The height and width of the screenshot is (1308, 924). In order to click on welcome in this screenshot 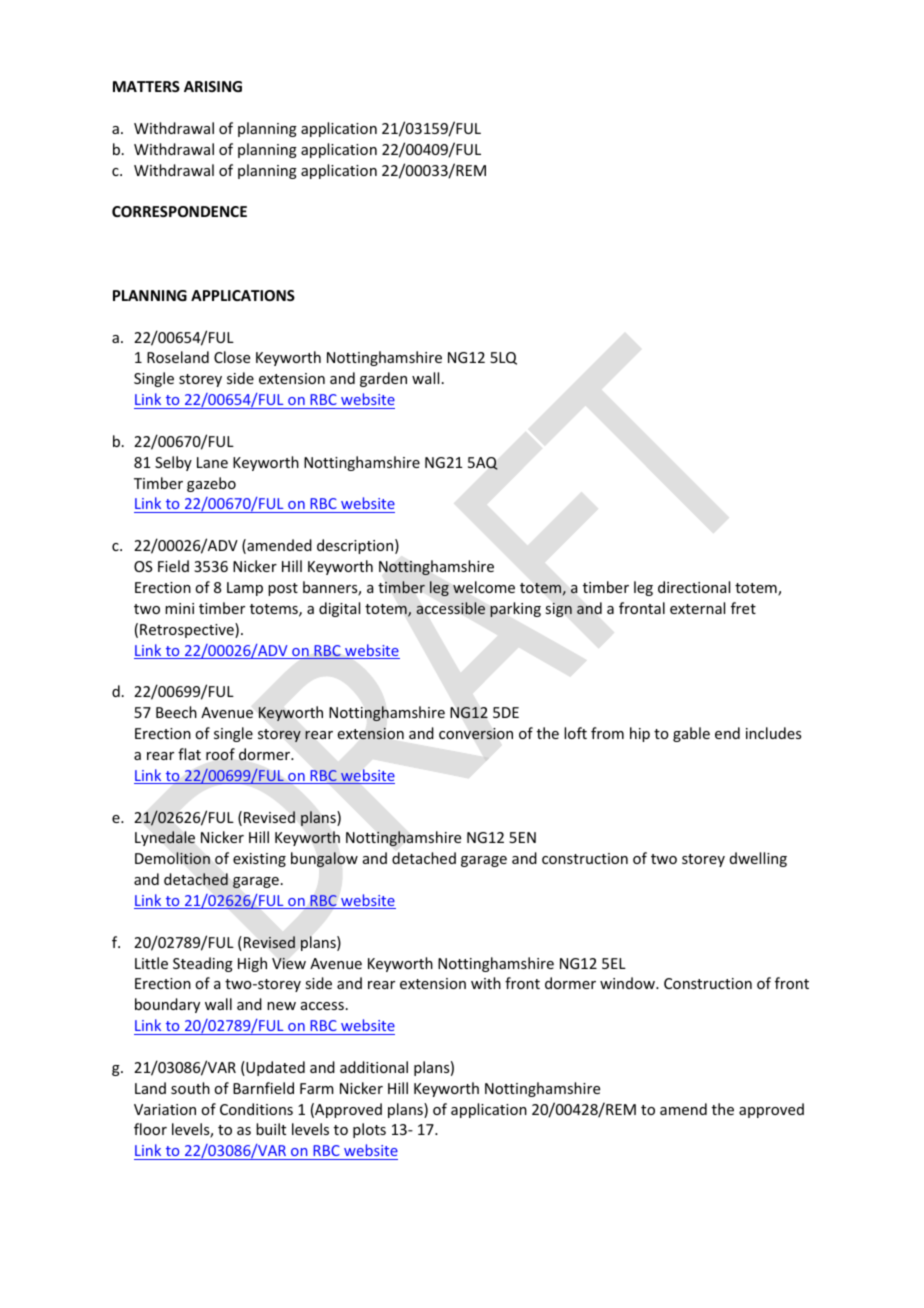, I will do `click(484, 587)`.
